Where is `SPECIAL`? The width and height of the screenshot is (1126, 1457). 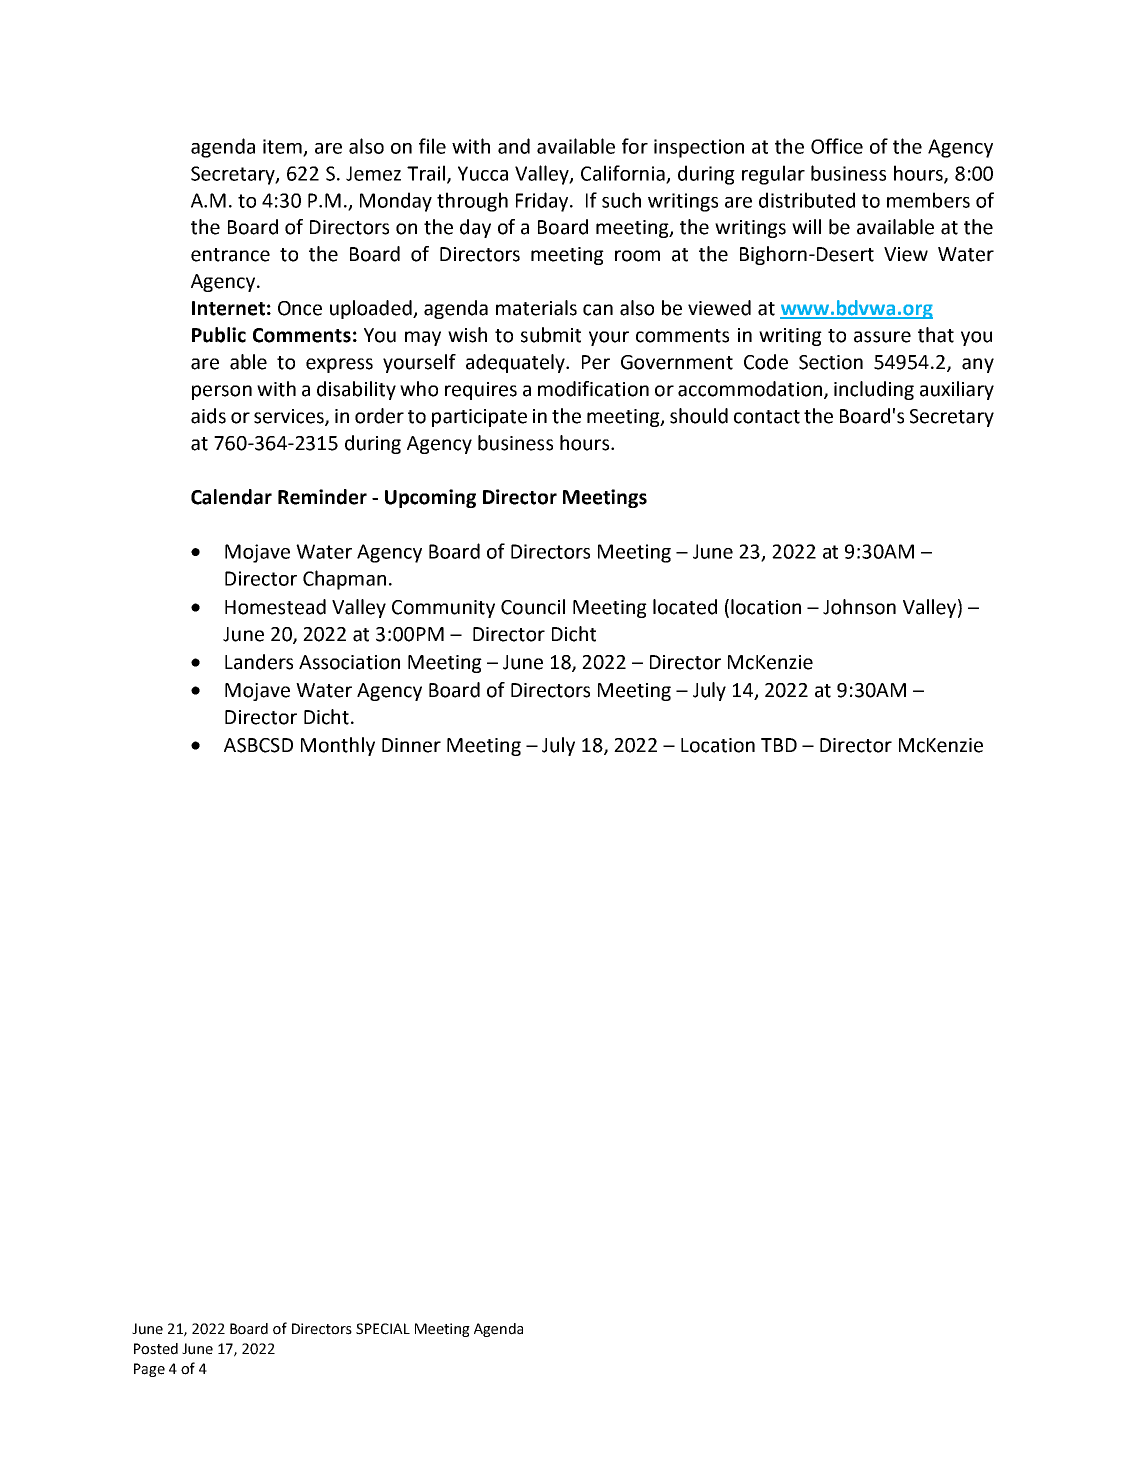 SPECIAL is located at coordinates (383, 1329).
